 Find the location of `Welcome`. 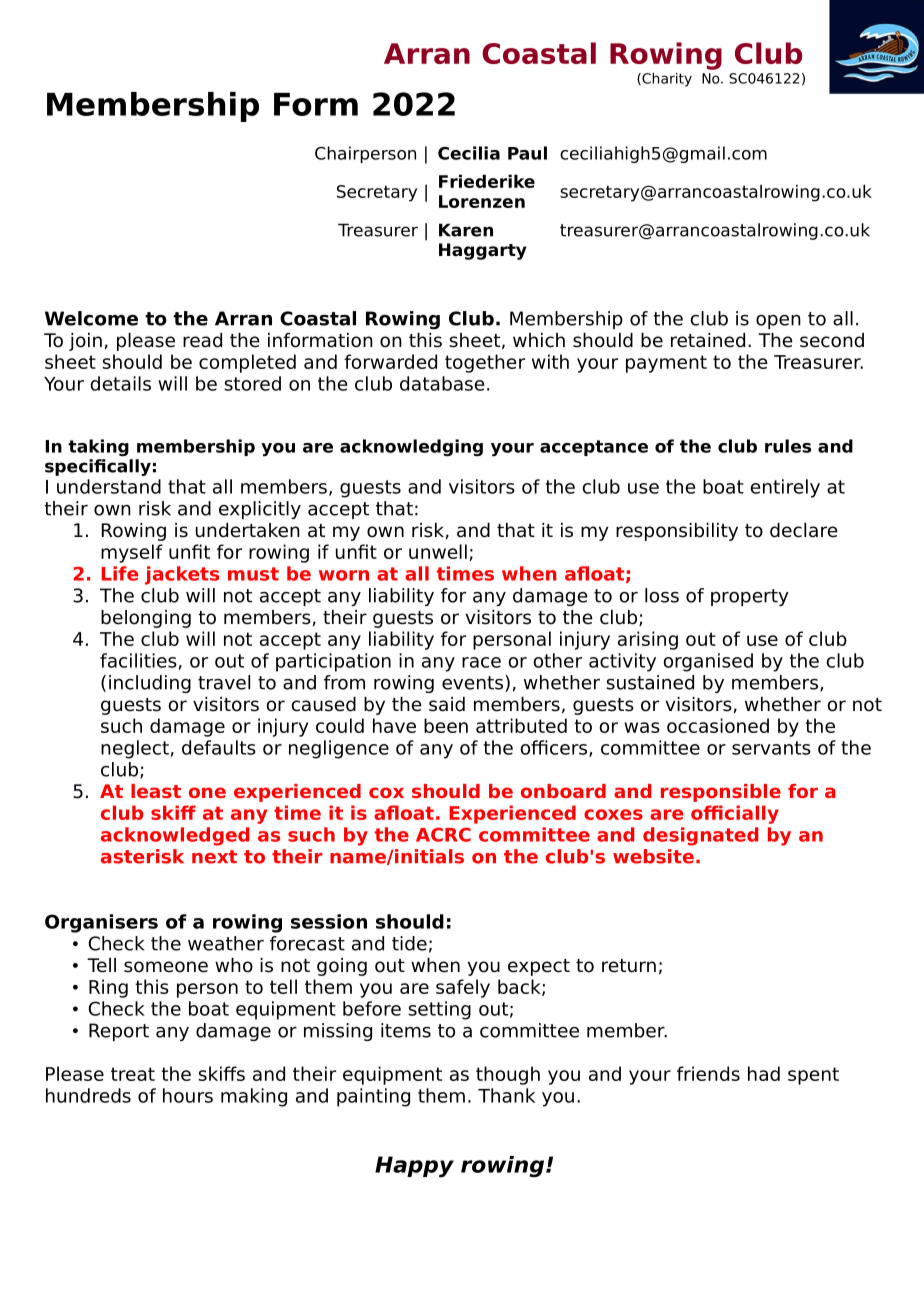

Welcome is located at coordinates (91, 318).
